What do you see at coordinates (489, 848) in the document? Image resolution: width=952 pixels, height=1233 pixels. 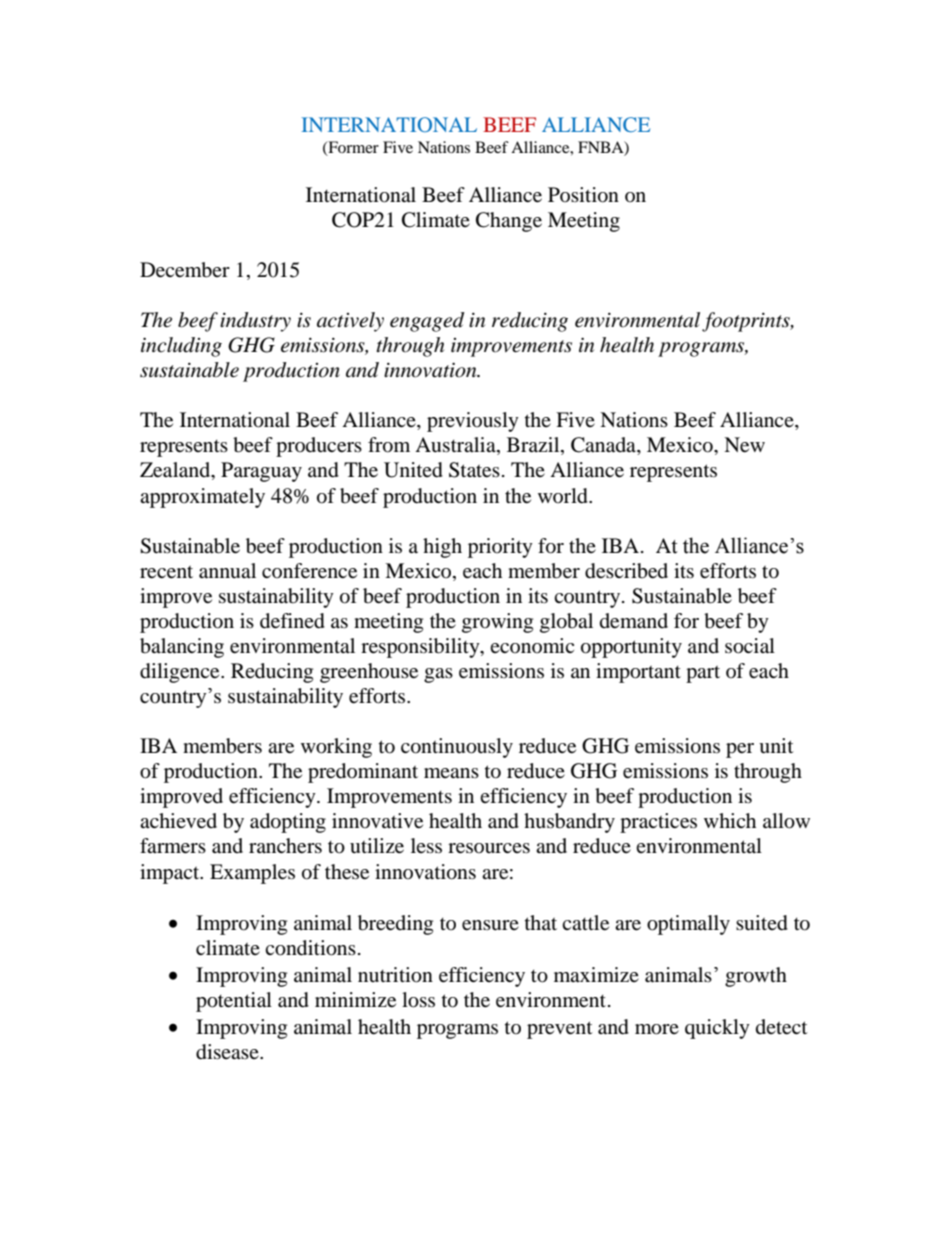 I see `resources` at bounding box center [489, 848].
